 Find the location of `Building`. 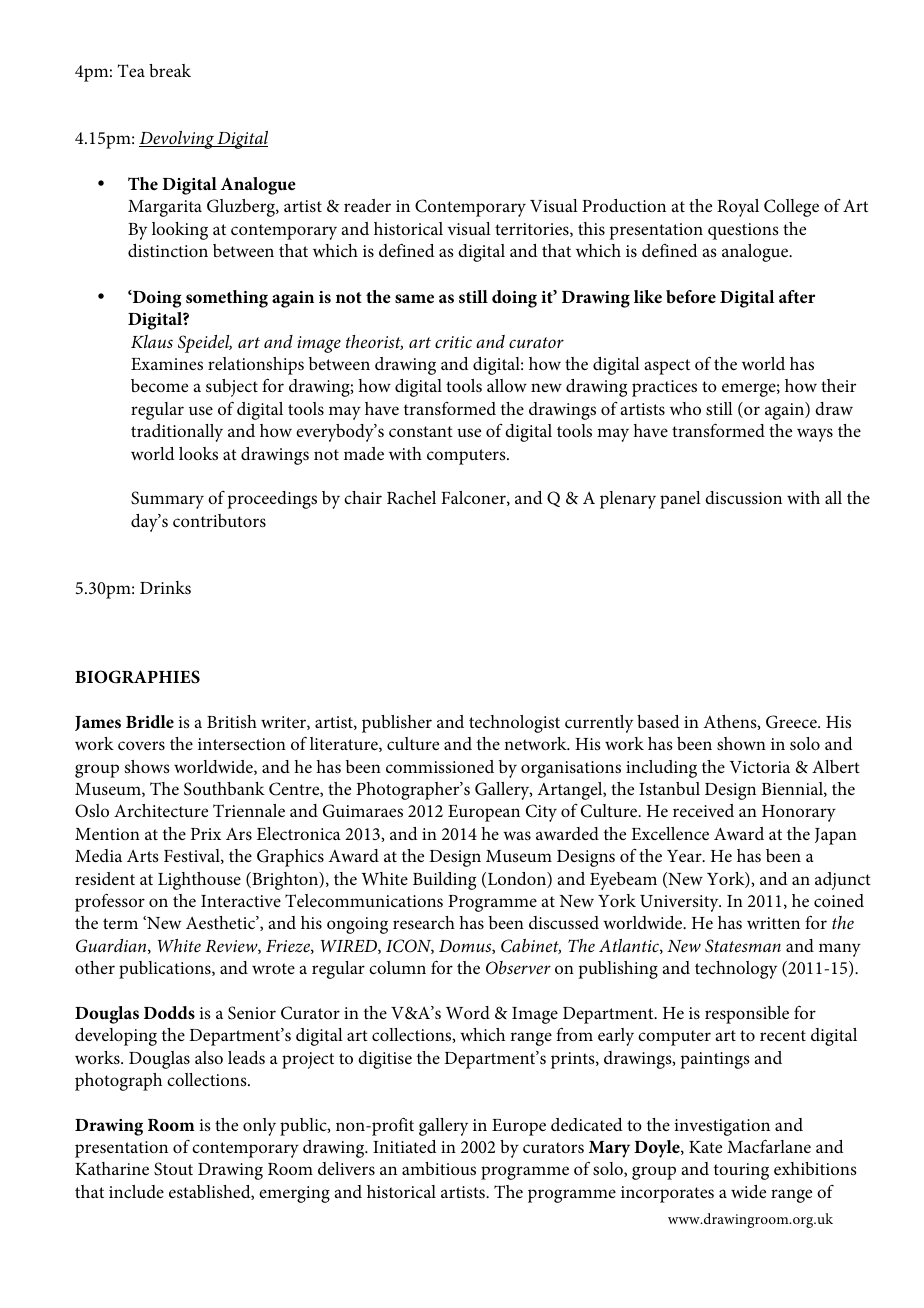

Building is located at coordinates (444, 881).
